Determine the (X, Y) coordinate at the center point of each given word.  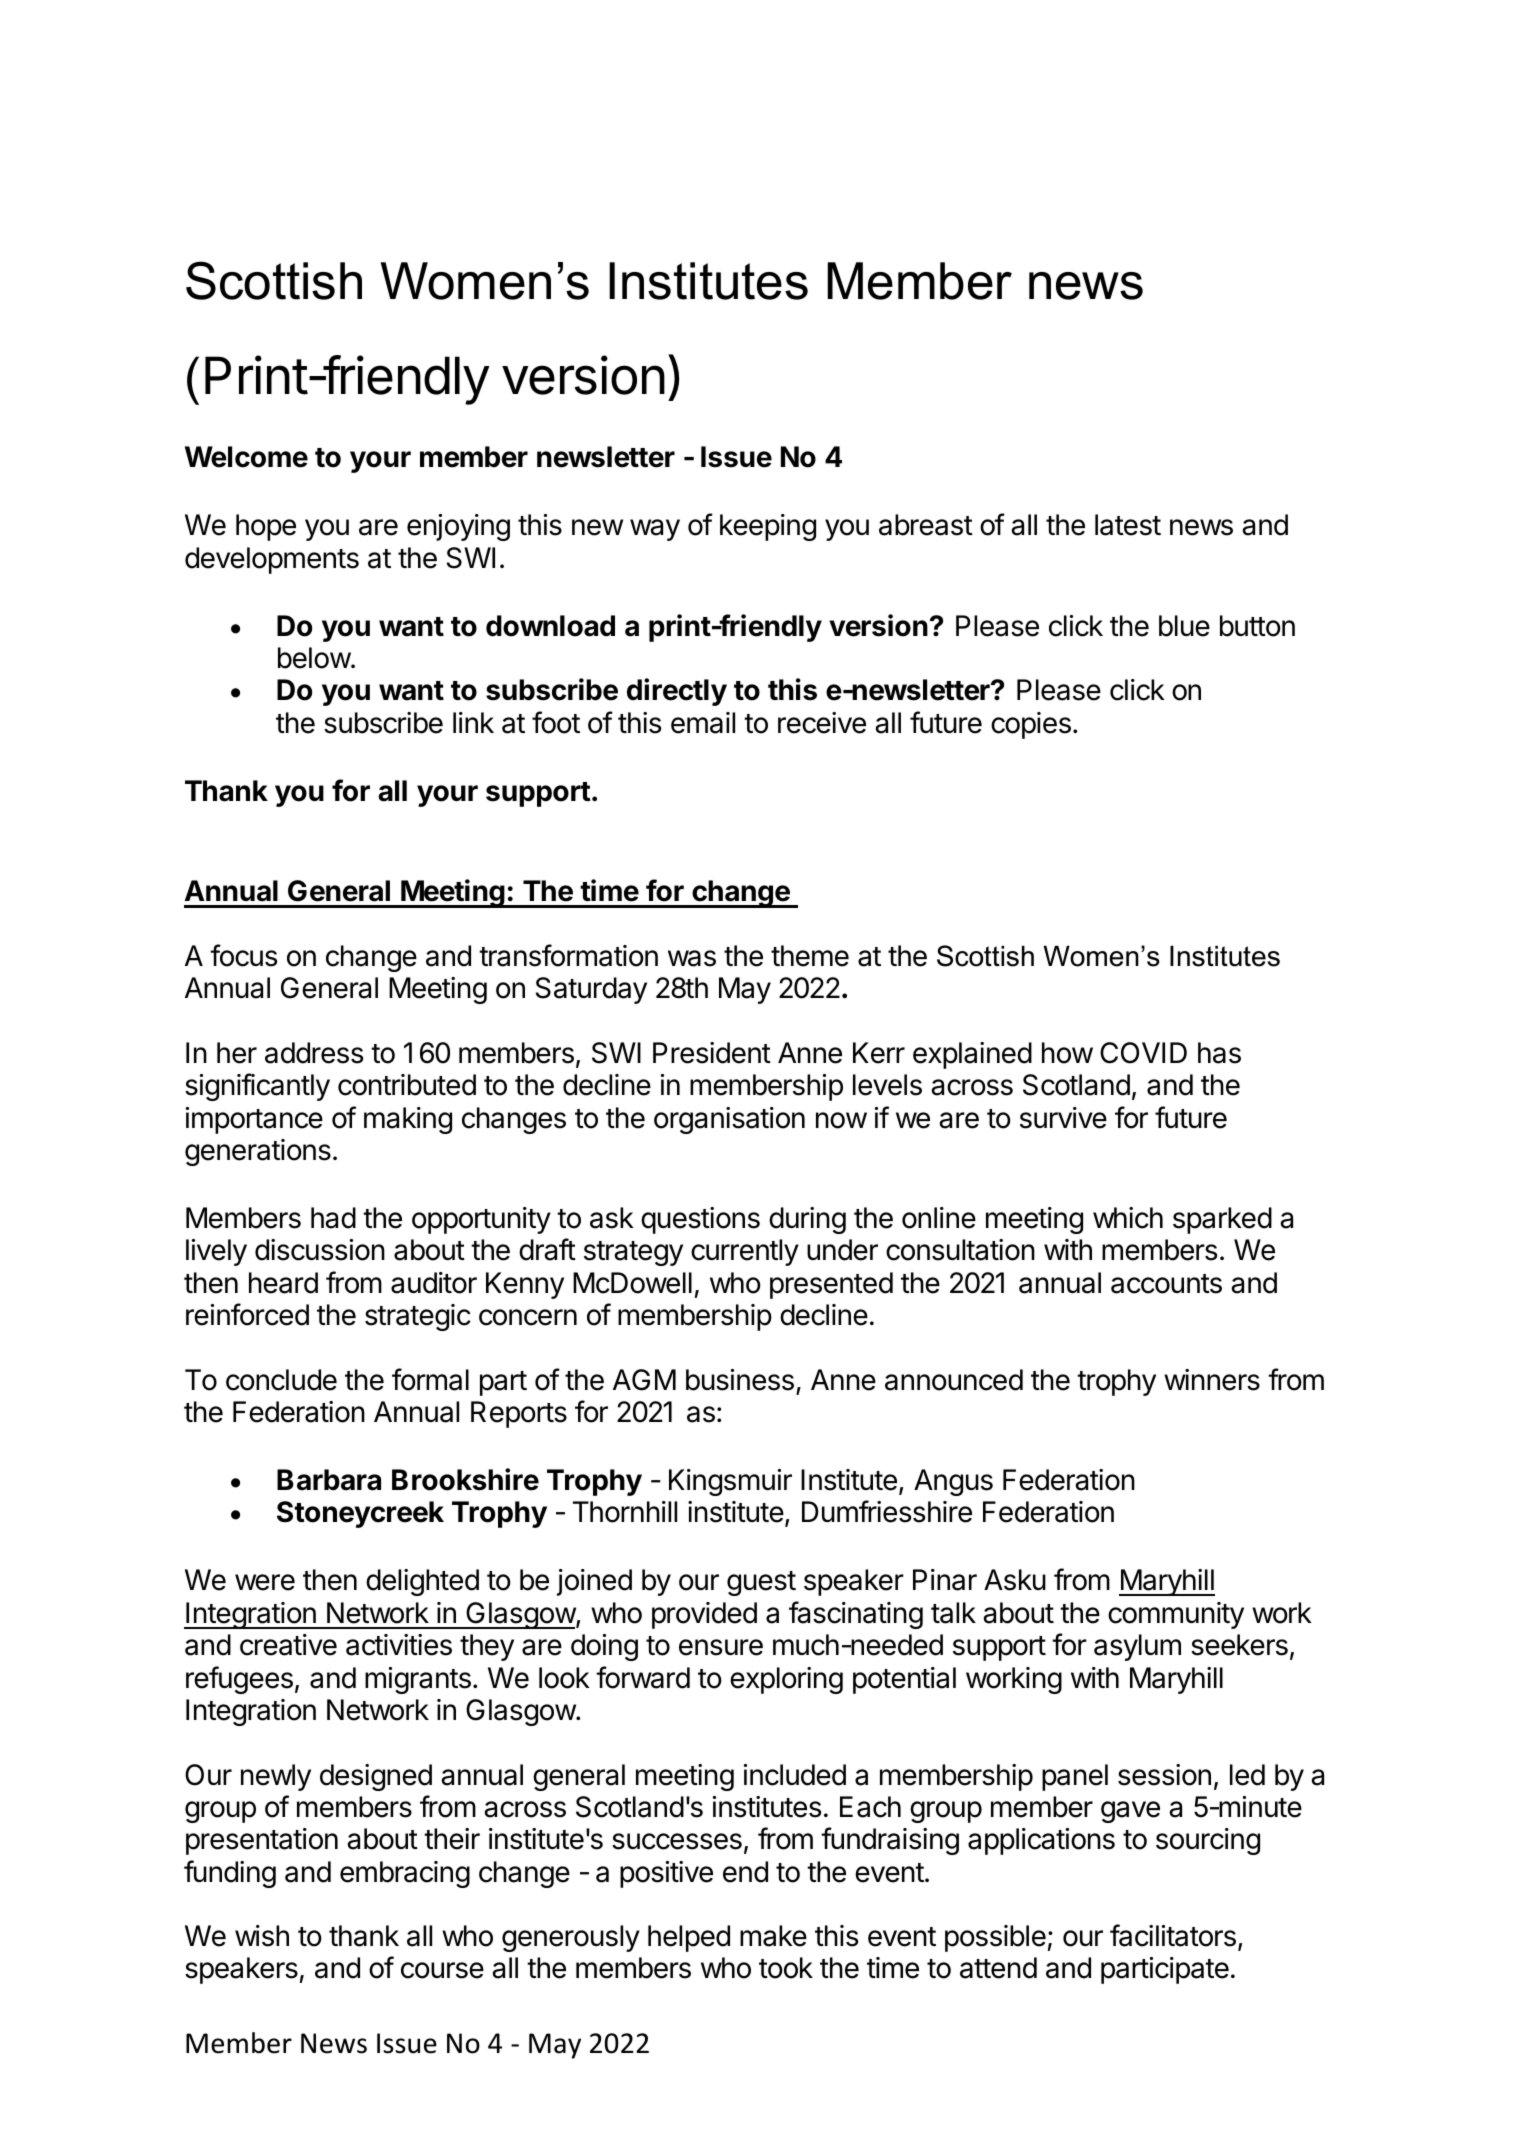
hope (266, 527)
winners (1212, 1380)
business (740, 1380)
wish (262, 1936)
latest (1128, 525)
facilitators (1173, 1935)
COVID (1143, 1053)
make (773, 1936)
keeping (768, 527)
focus (243, 955)
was (692, 958)
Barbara (329, 1480)
